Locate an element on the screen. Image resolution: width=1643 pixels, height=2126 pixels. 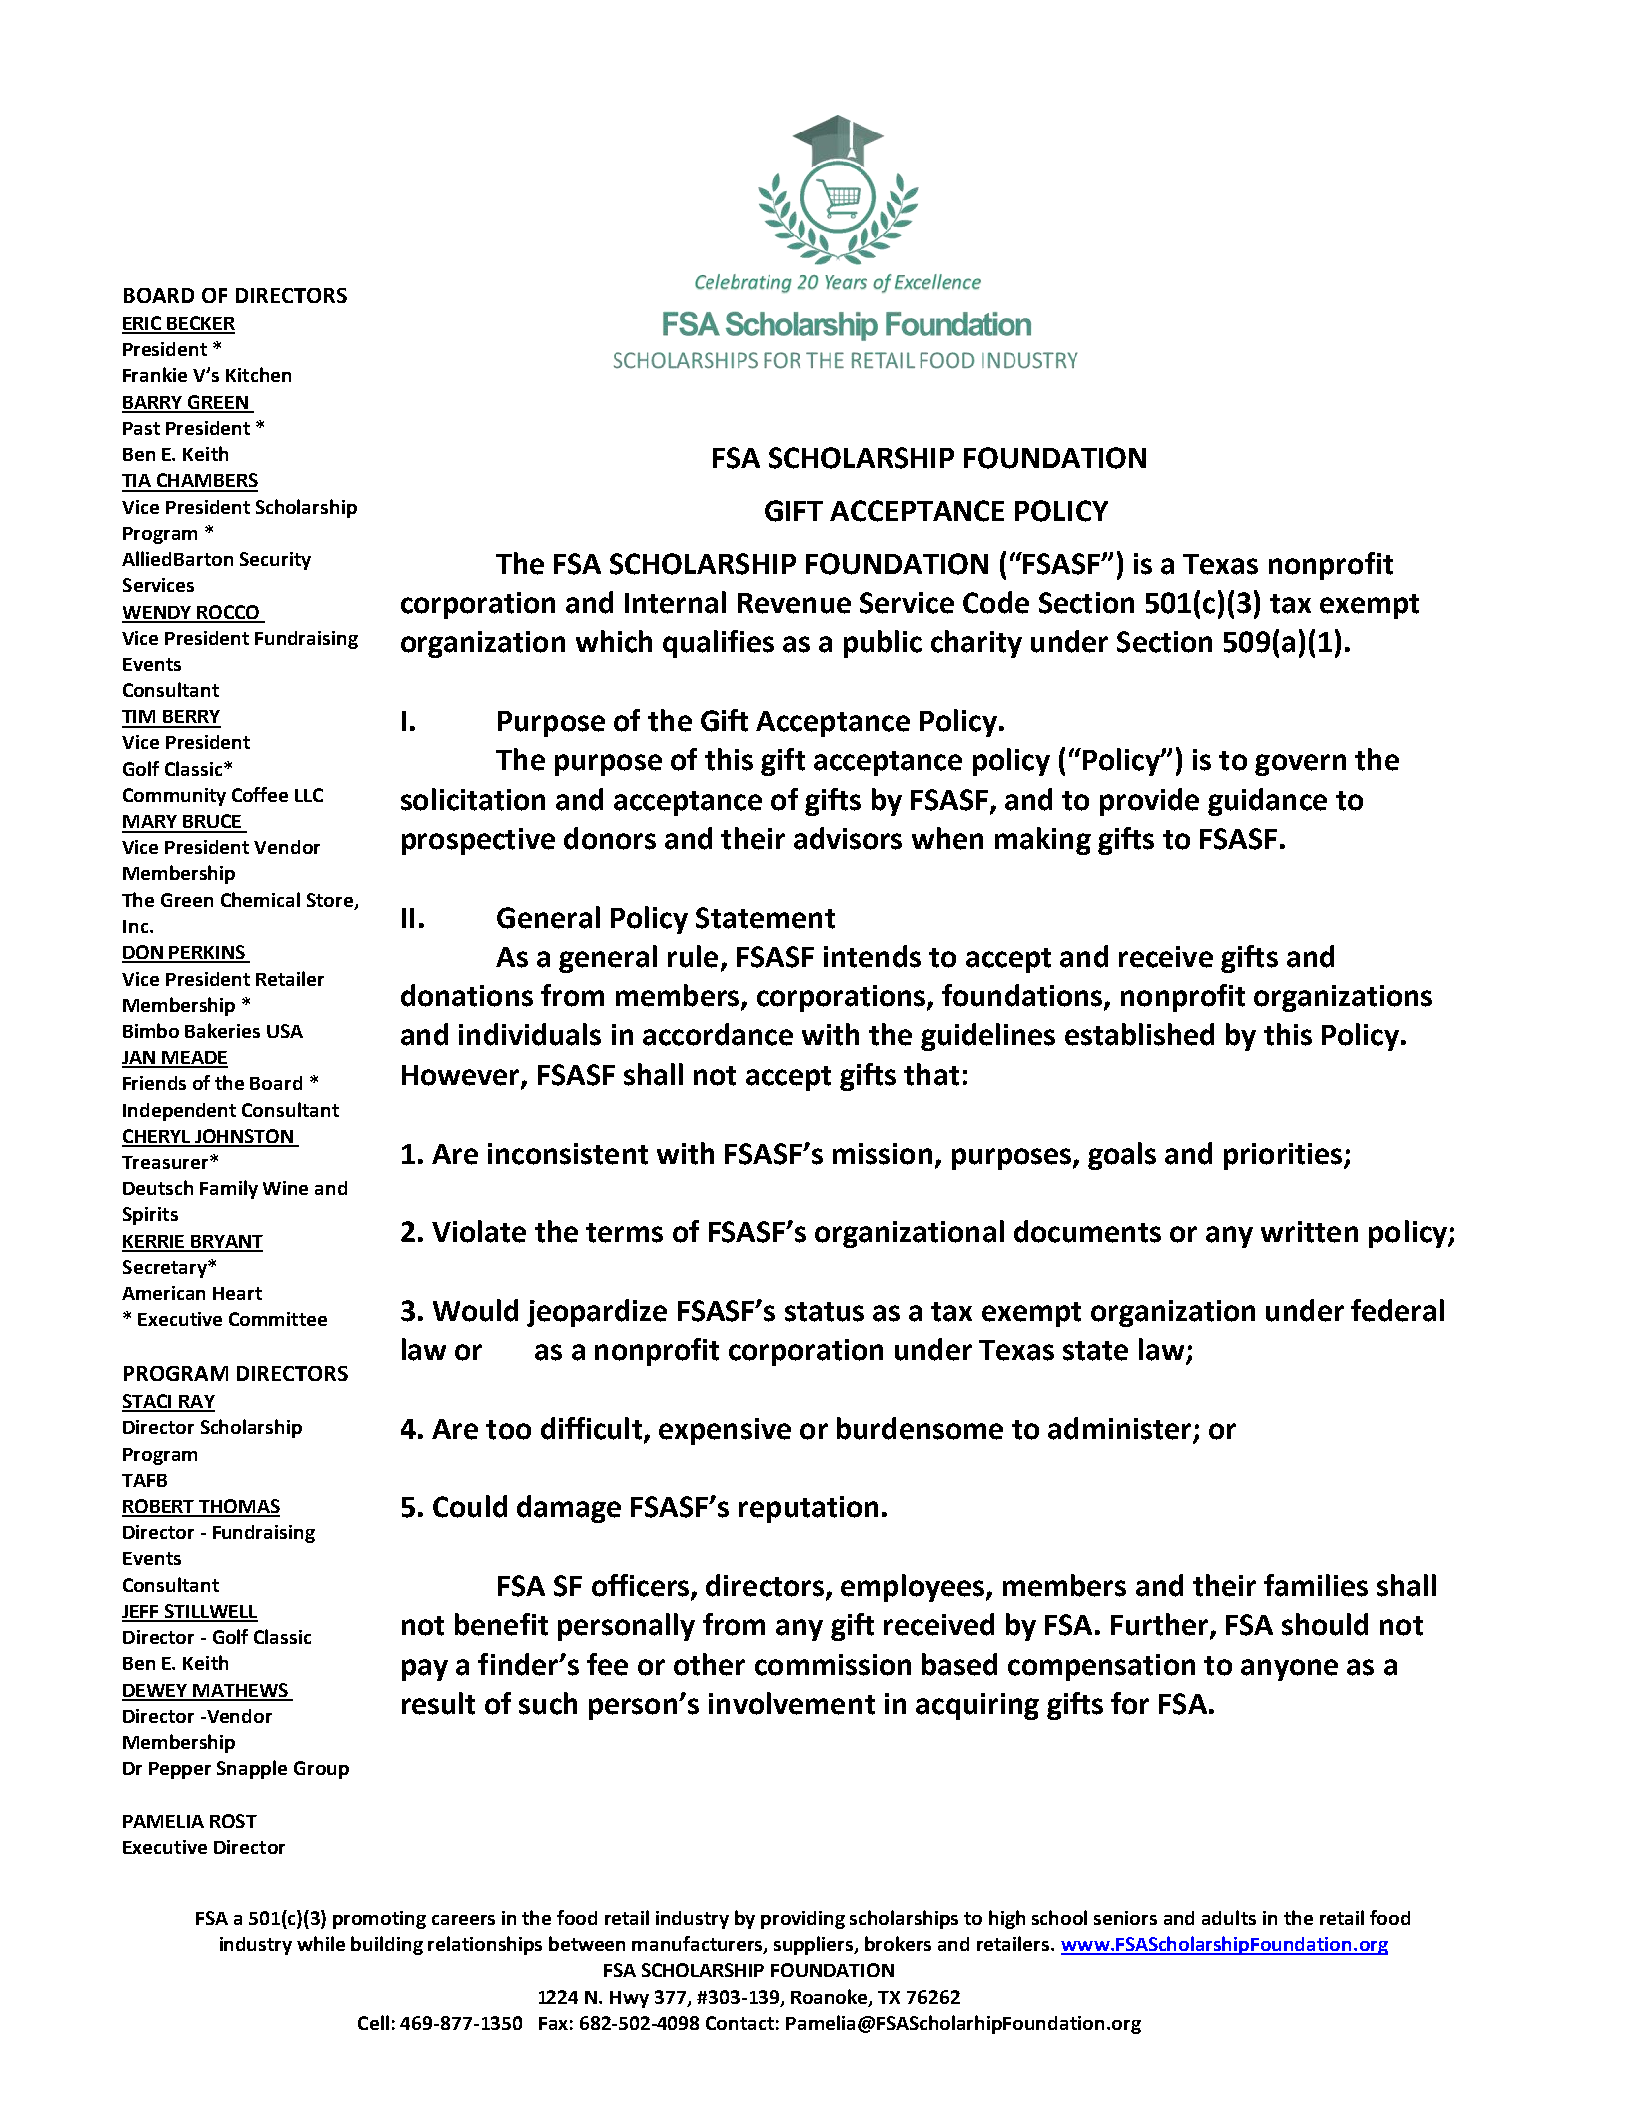
priorities is located at coordinates (1284, 1156).
